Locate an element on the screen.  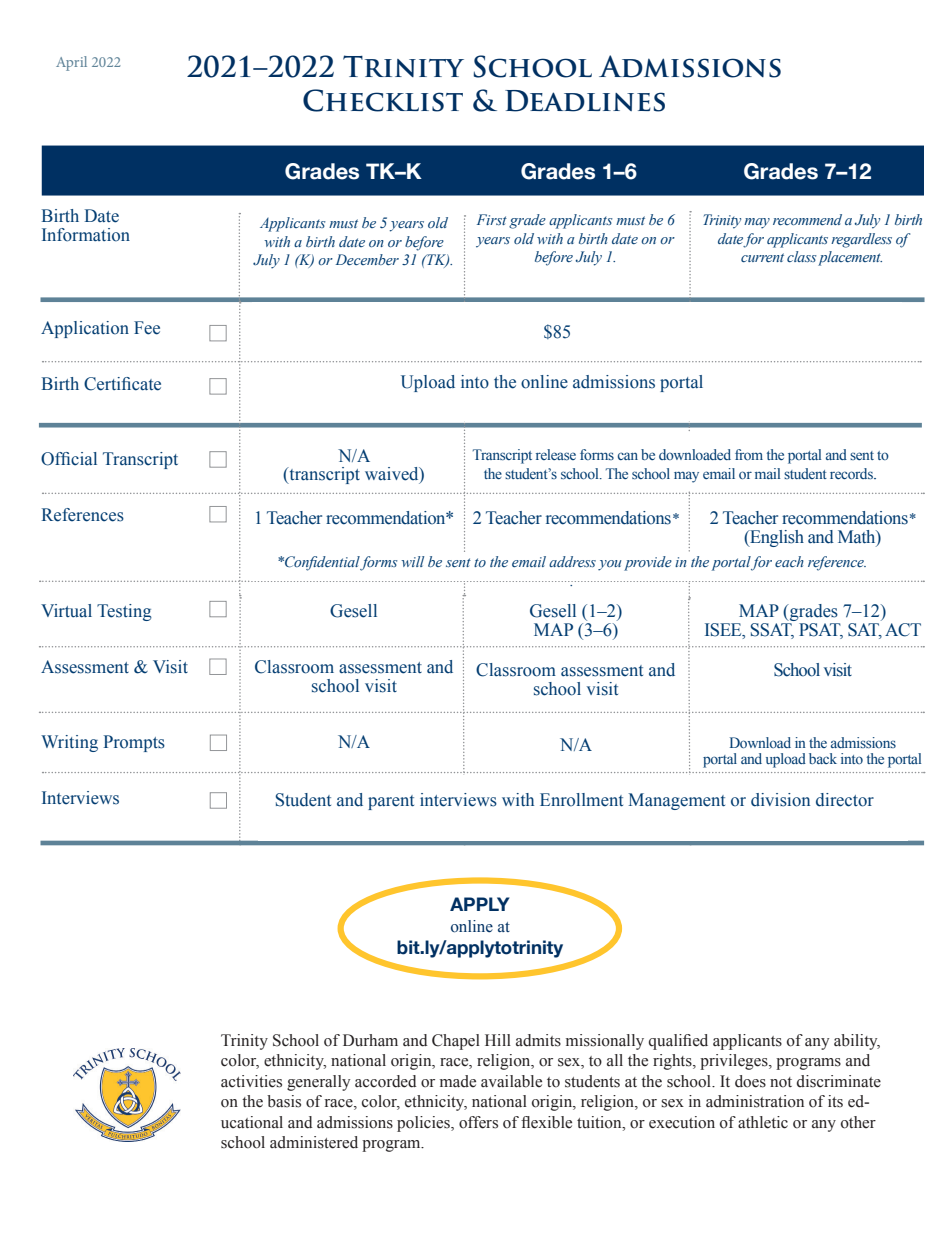
from is located at coordinates (749, 454).
